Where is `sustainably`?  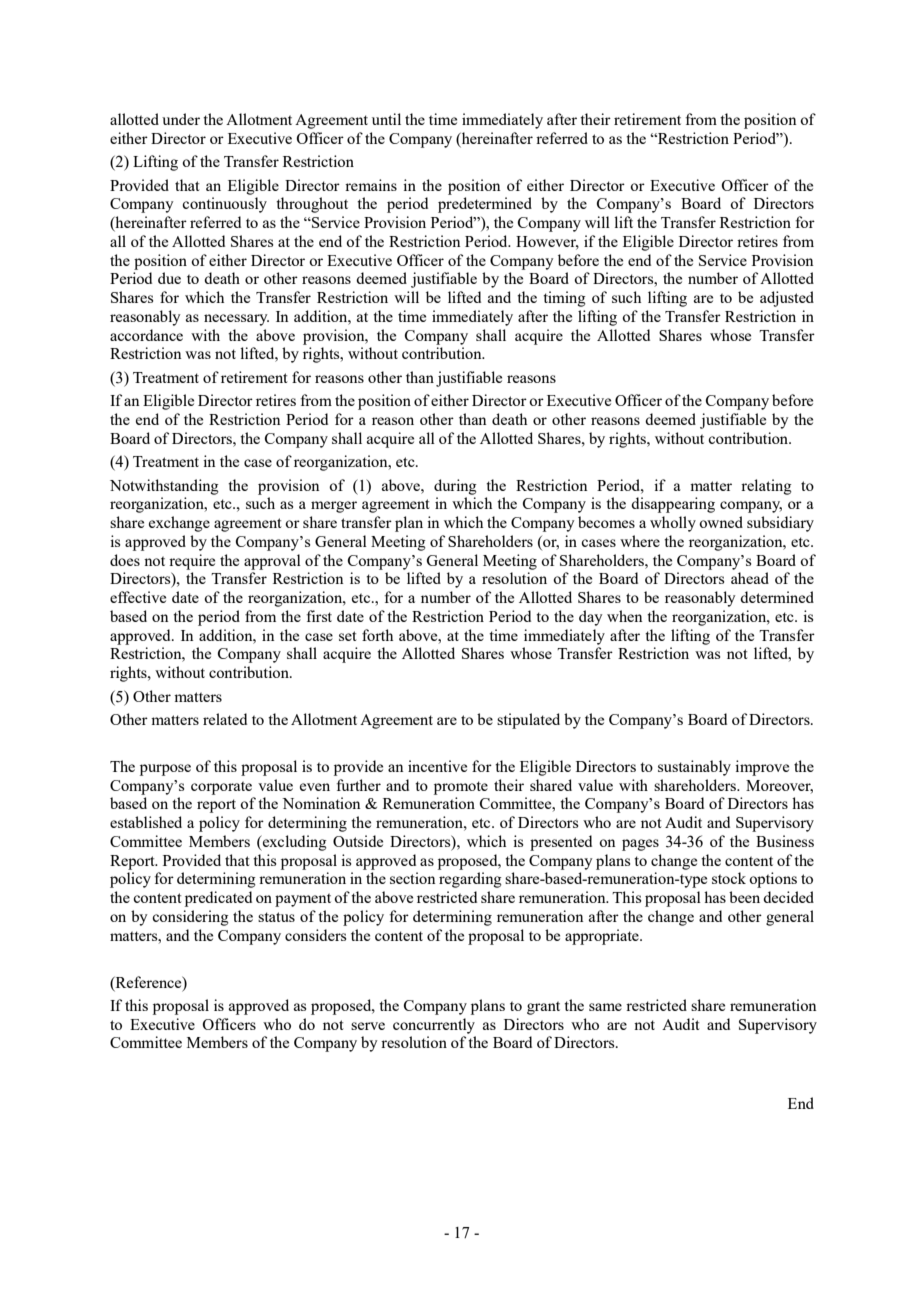
sustainably is located at coordinates (694, 768).
